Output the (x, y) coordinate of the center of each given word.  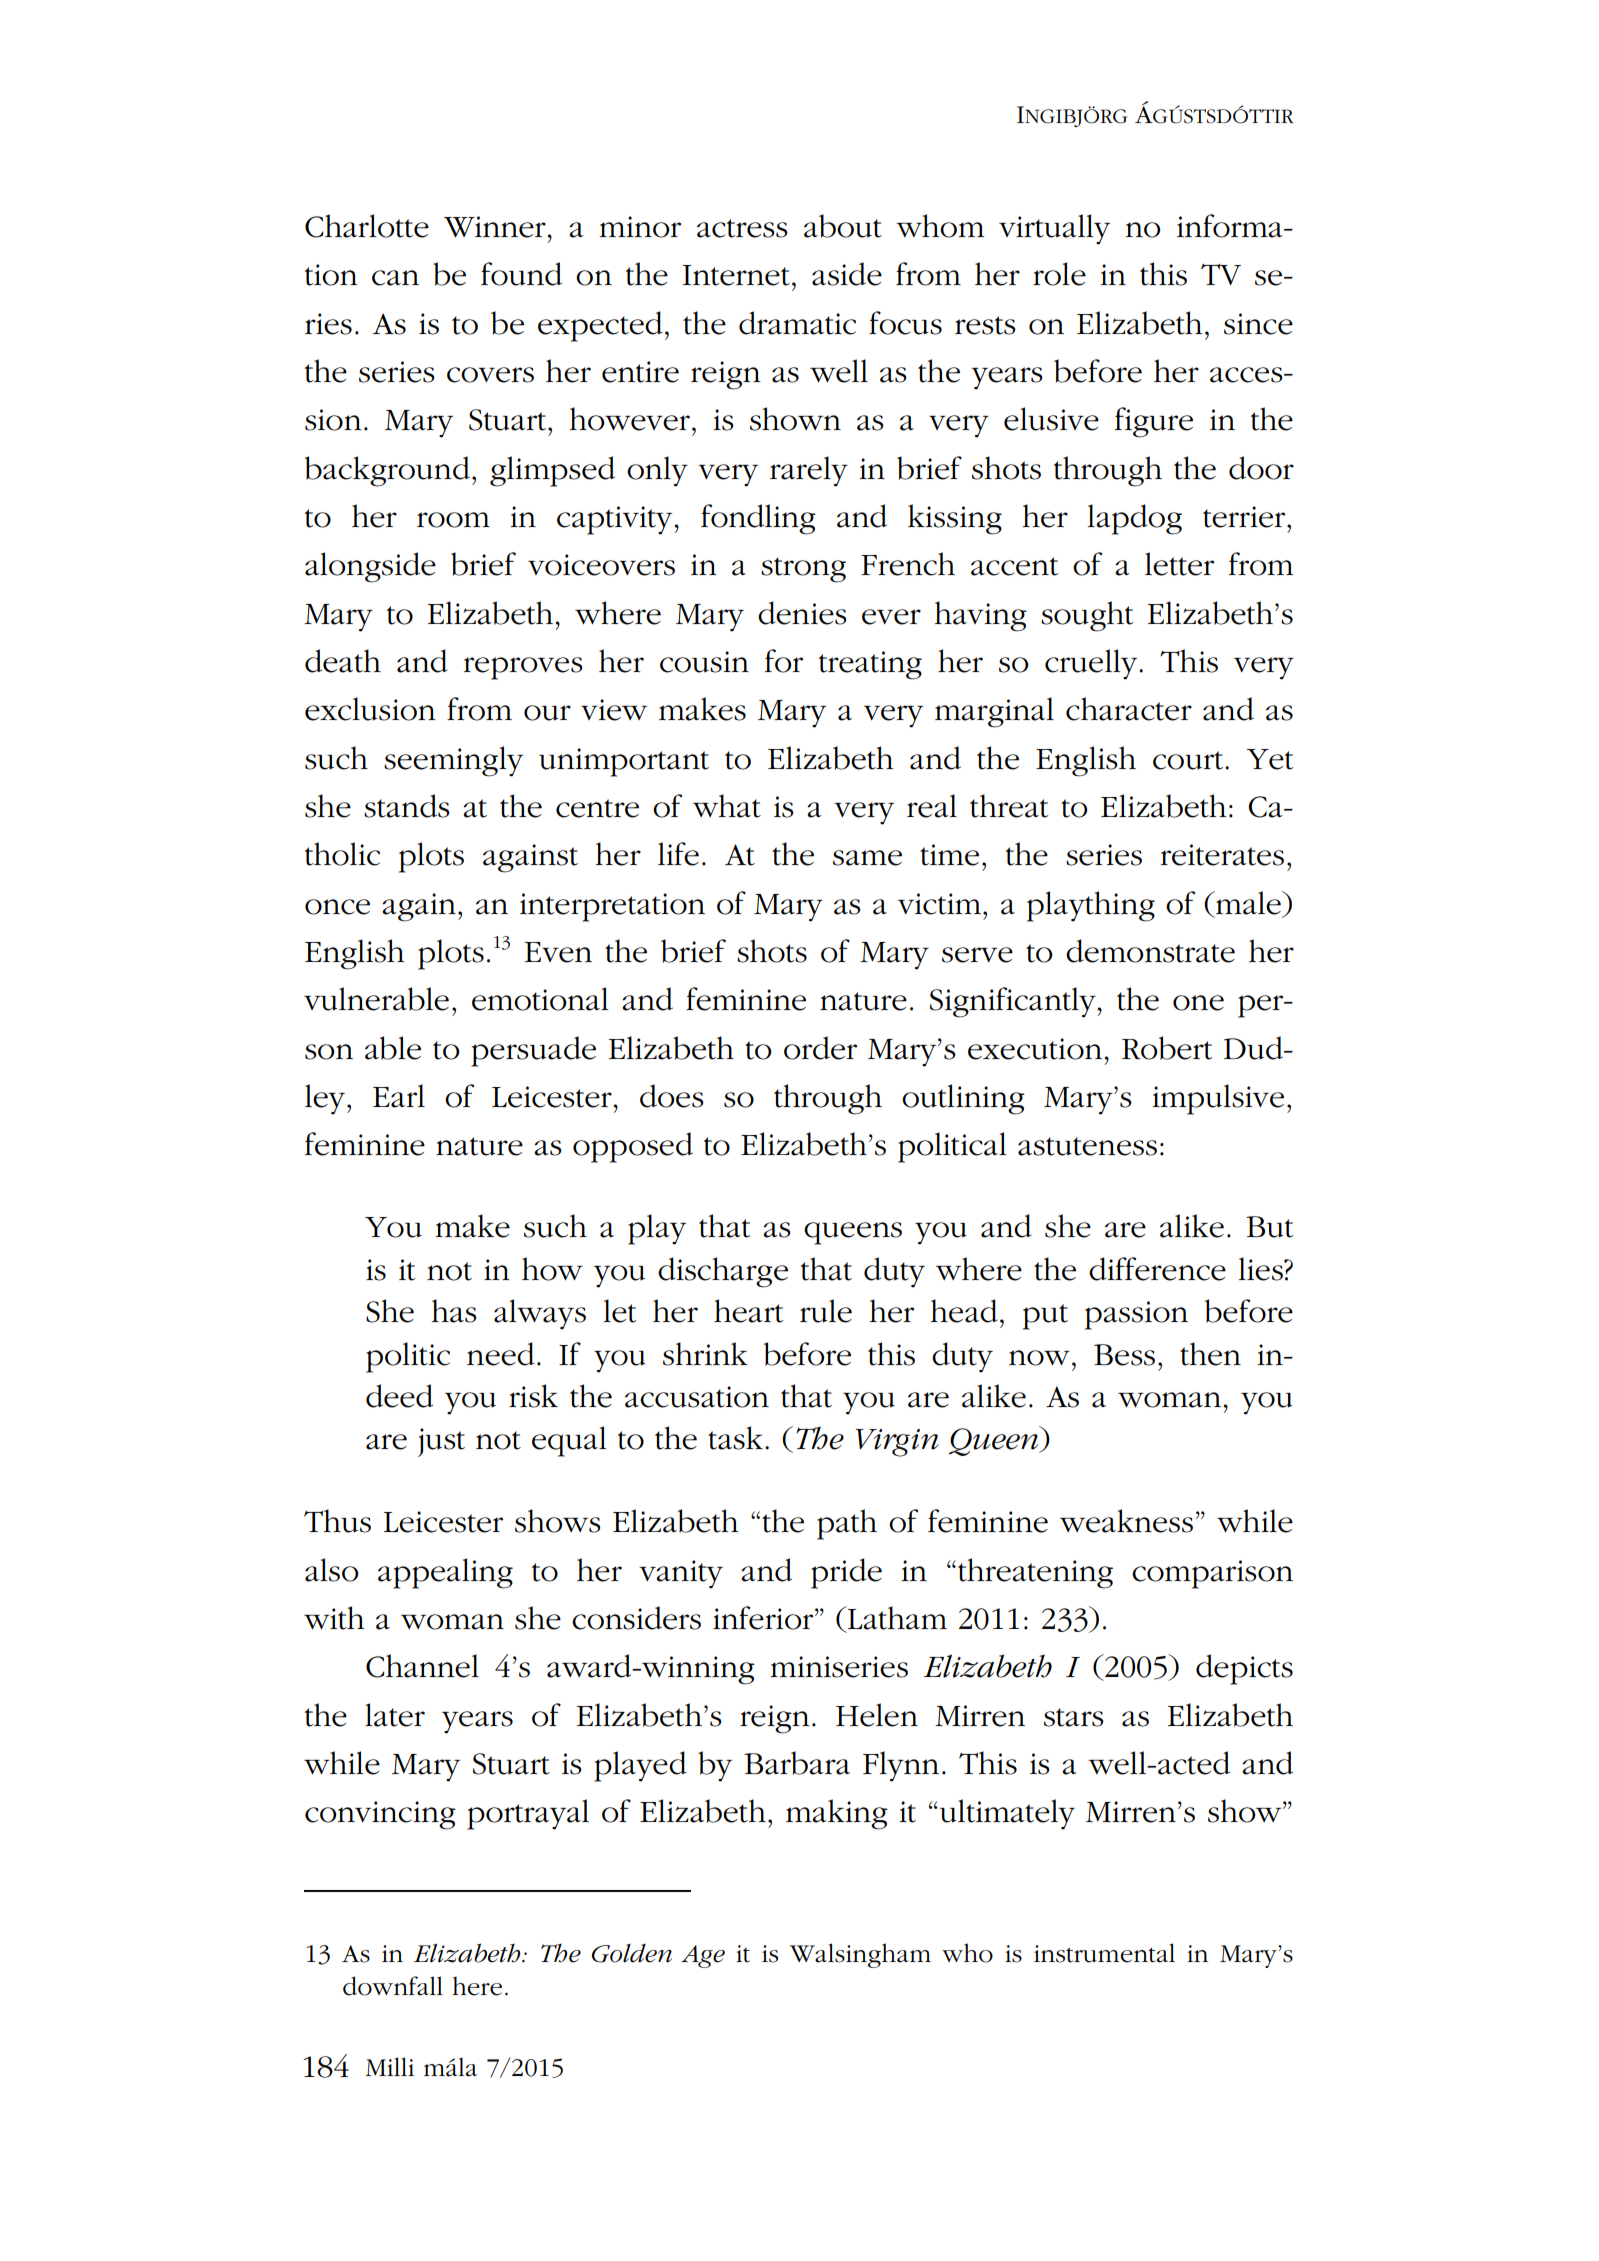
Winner (495, 227)
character (1129, 709)
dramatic (797, 323)
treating (870, 665)
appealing (445, 1573)
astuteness (1087, 1146)
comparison (1212, 1574)
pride (846, 1573)
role (1059, 274)
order (820, 1048)
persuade (533, 1051)
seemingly (453, 761)
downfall (393, 1986)
